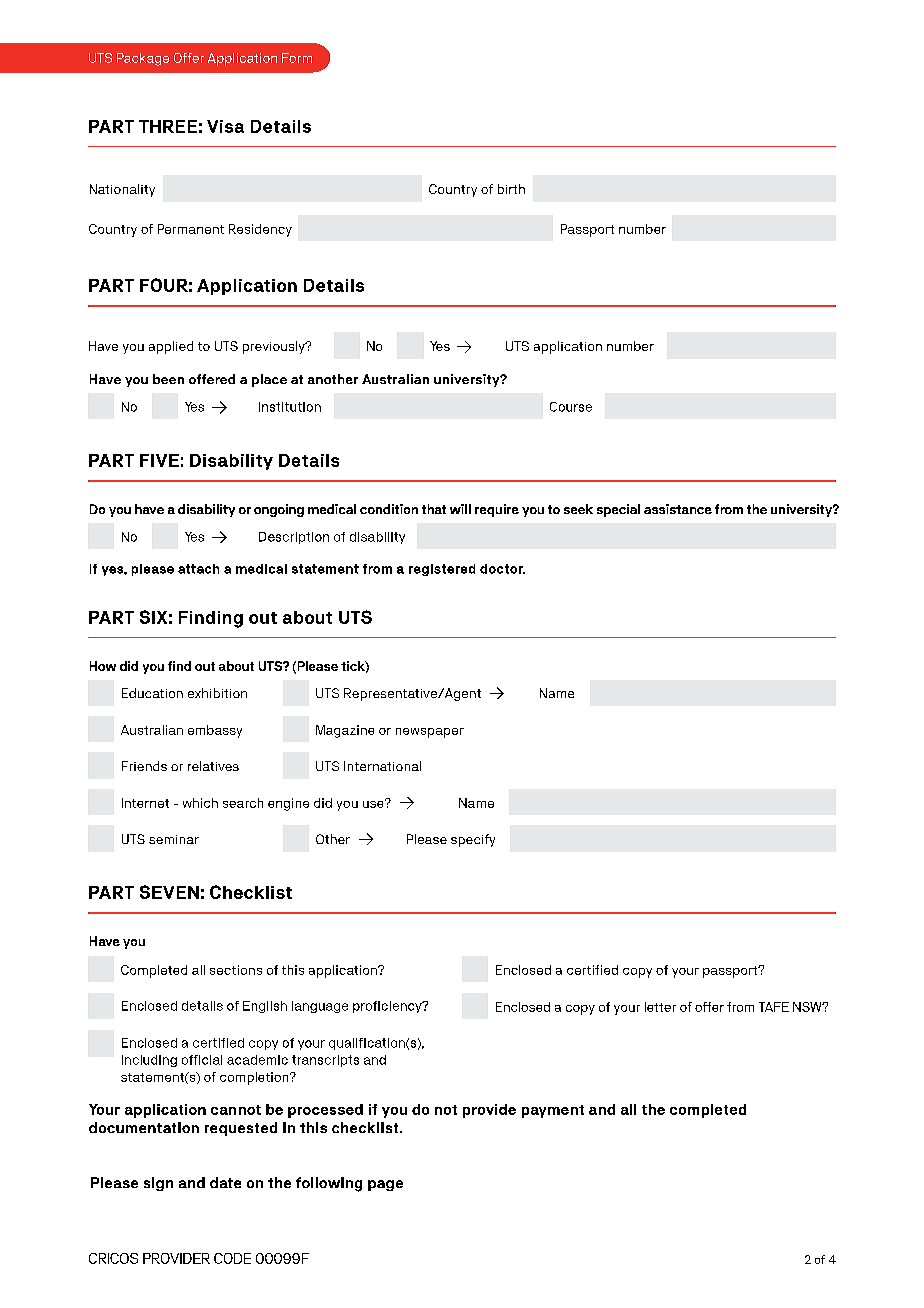  What do you see at coordinates (511, 189) in the image?
I see `birth` at bounding box center [511, 189].
